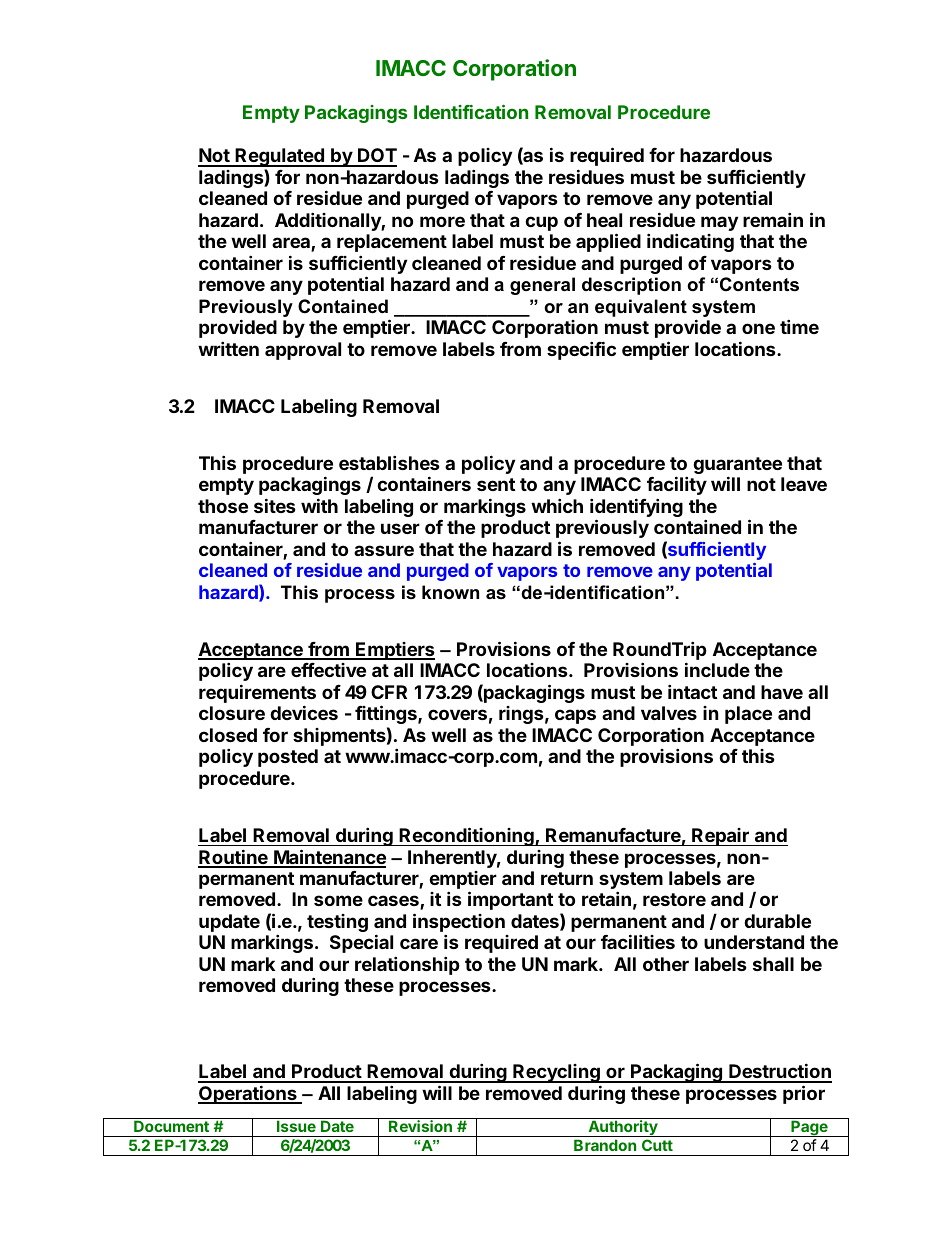  What do you see at coordinates (720, 837) in the page?
I see `Repair` at bounding box center [720, 837].
